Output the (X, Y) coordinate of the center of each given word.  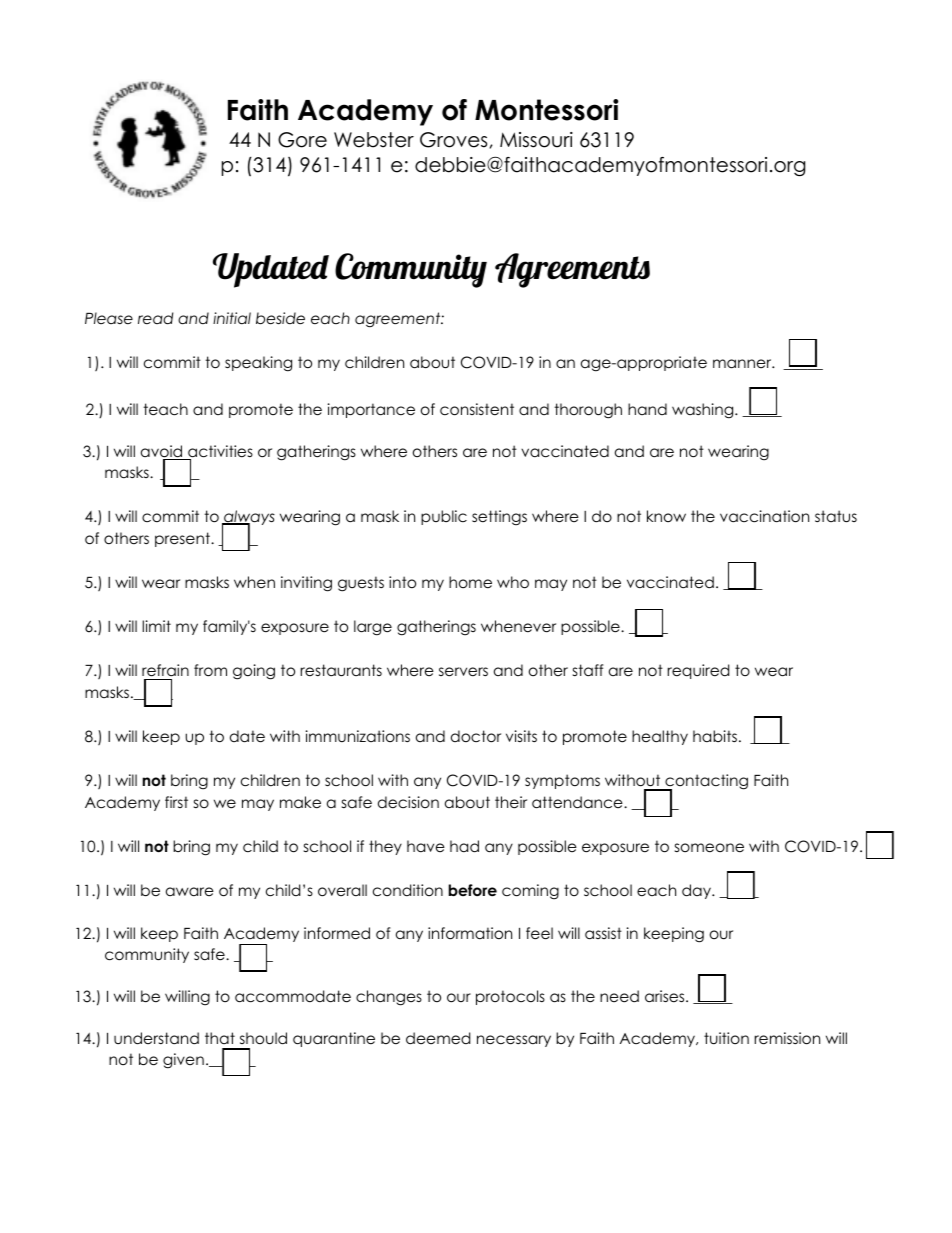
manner (743, 364)
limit (156, 626)
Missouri (536, 140)
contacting (705, 783)
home (470, 582)
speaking (258, 364)
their (511, 802)
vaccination (764, 516)
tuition (726, 1038)
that (220, 1038)
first (176, 802)
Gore (302, 140)
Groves (453, 140)
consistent (477, 409)
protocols (510, 997)
